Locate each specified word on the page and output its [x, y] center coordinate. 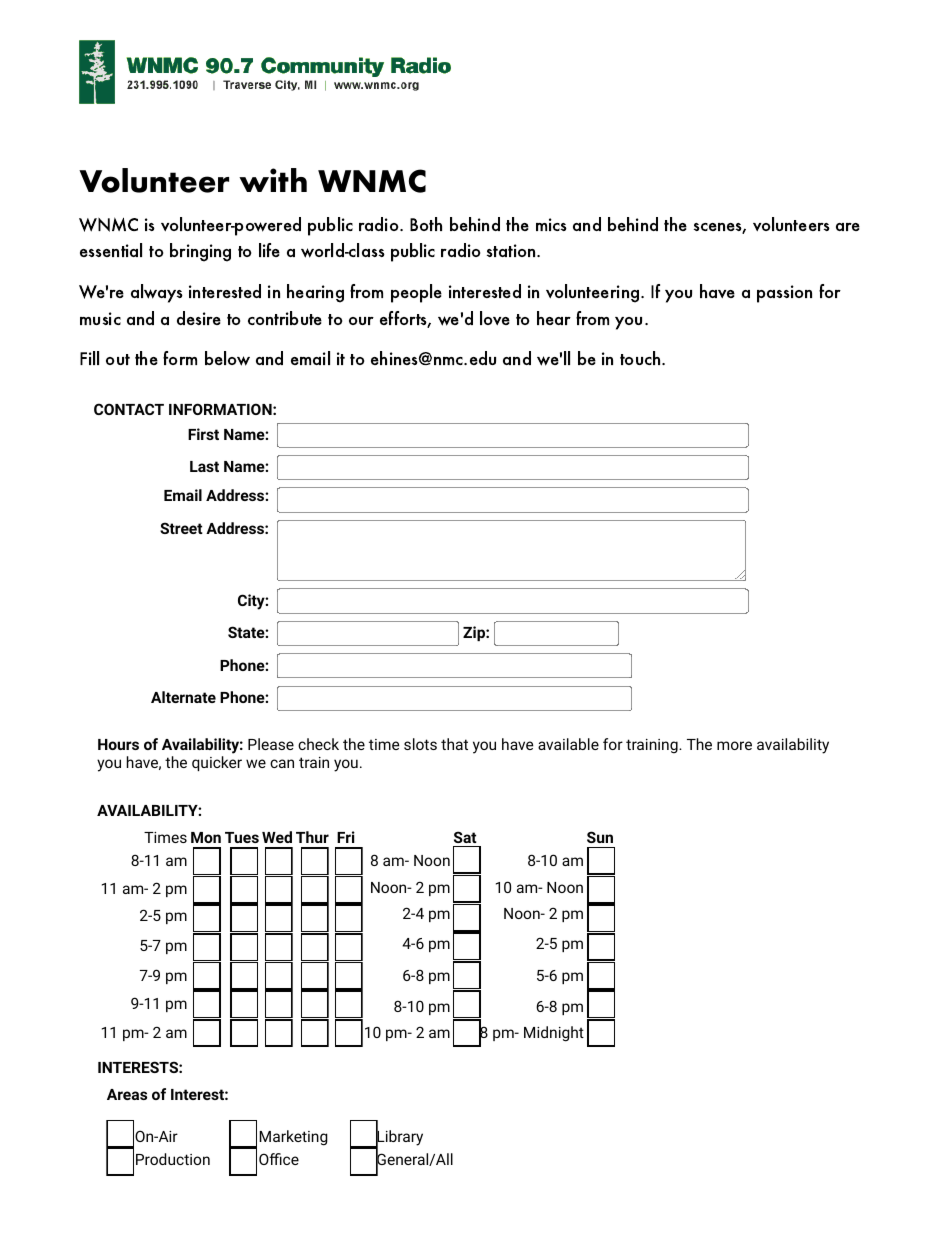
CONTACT [129, 409]
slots [420, 744]
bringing [200, 252]
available [568, 744]
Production [173, 1159]
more [734, 745]
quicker [217, 763]
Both [426, 224]
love [495, 318]
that [454, 744]
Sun [600, 837]
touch [641, 358]
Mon [206, 837]
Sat [465, 837]
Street [181, 528]
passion [784, 294]
